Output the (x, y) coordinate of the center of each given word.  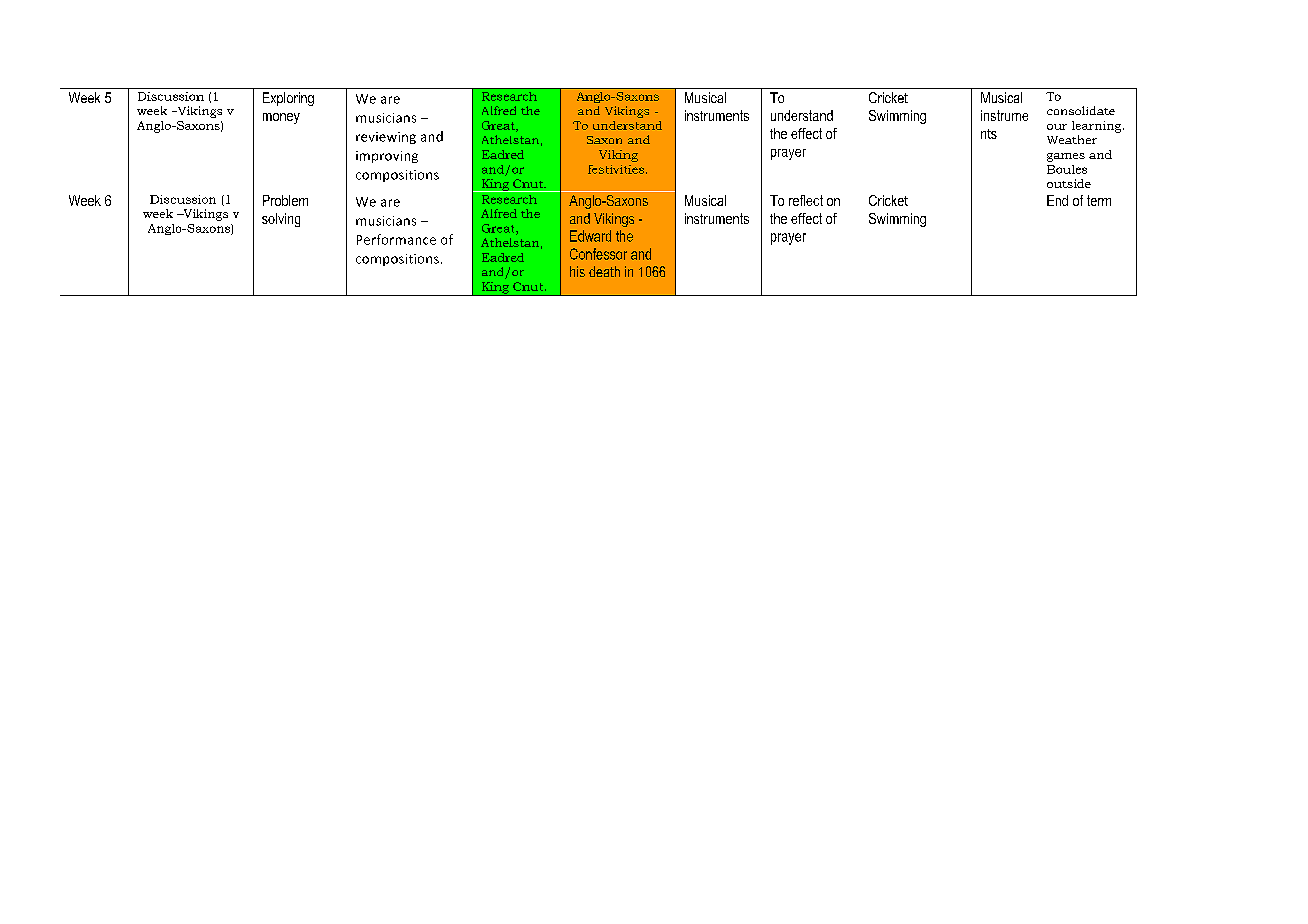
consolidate (1081, 110)
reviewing (386, 138)
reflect (806, 200)
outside (1069, 183)
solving (281, 220)
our (1057, 127)
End (1057, 200)
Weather (1072, 139)
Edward (590, 236)
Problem (285, 200)
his (577, 271)
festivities (617, 169)
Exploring (288, 99)
